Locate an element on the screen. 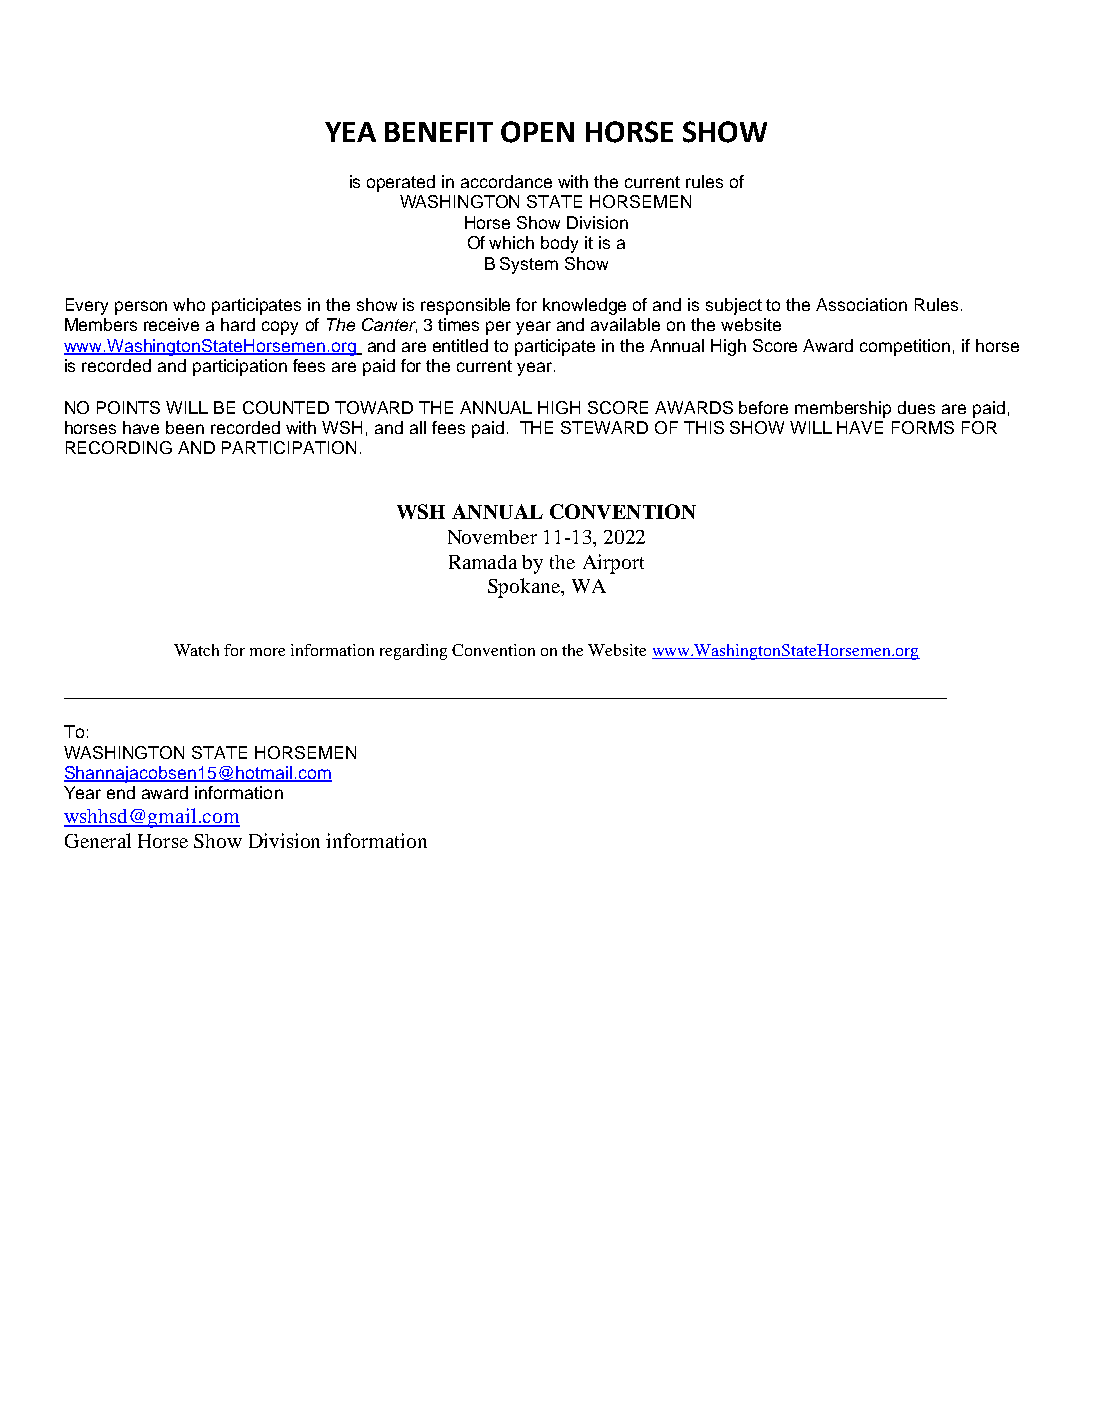  operated is located at coordinates (401, 183).
